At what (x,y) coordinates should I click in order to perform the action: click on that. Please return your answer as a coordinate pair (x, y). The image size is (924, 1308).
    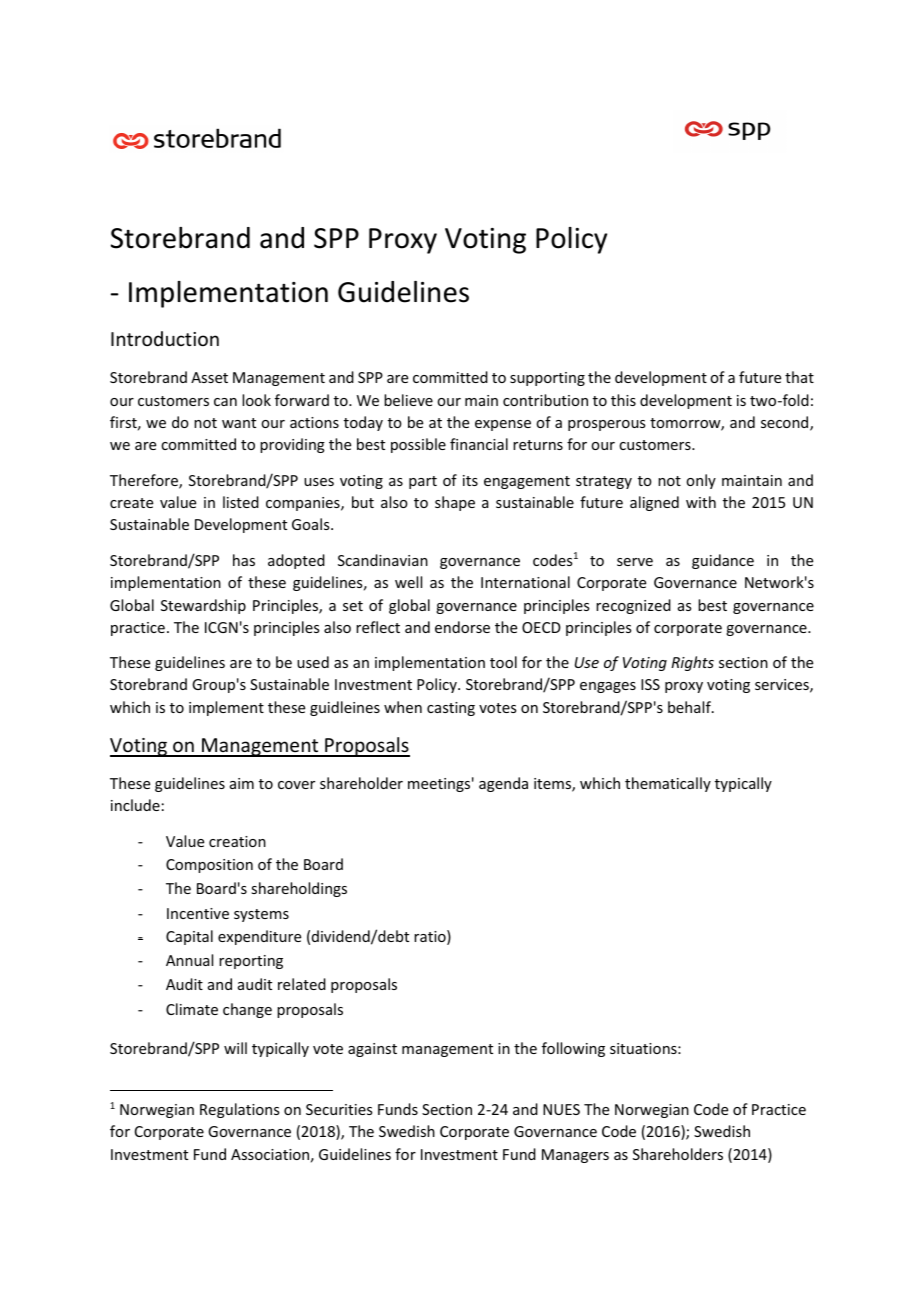
    Looking at the image, I should click on (799, 377).
